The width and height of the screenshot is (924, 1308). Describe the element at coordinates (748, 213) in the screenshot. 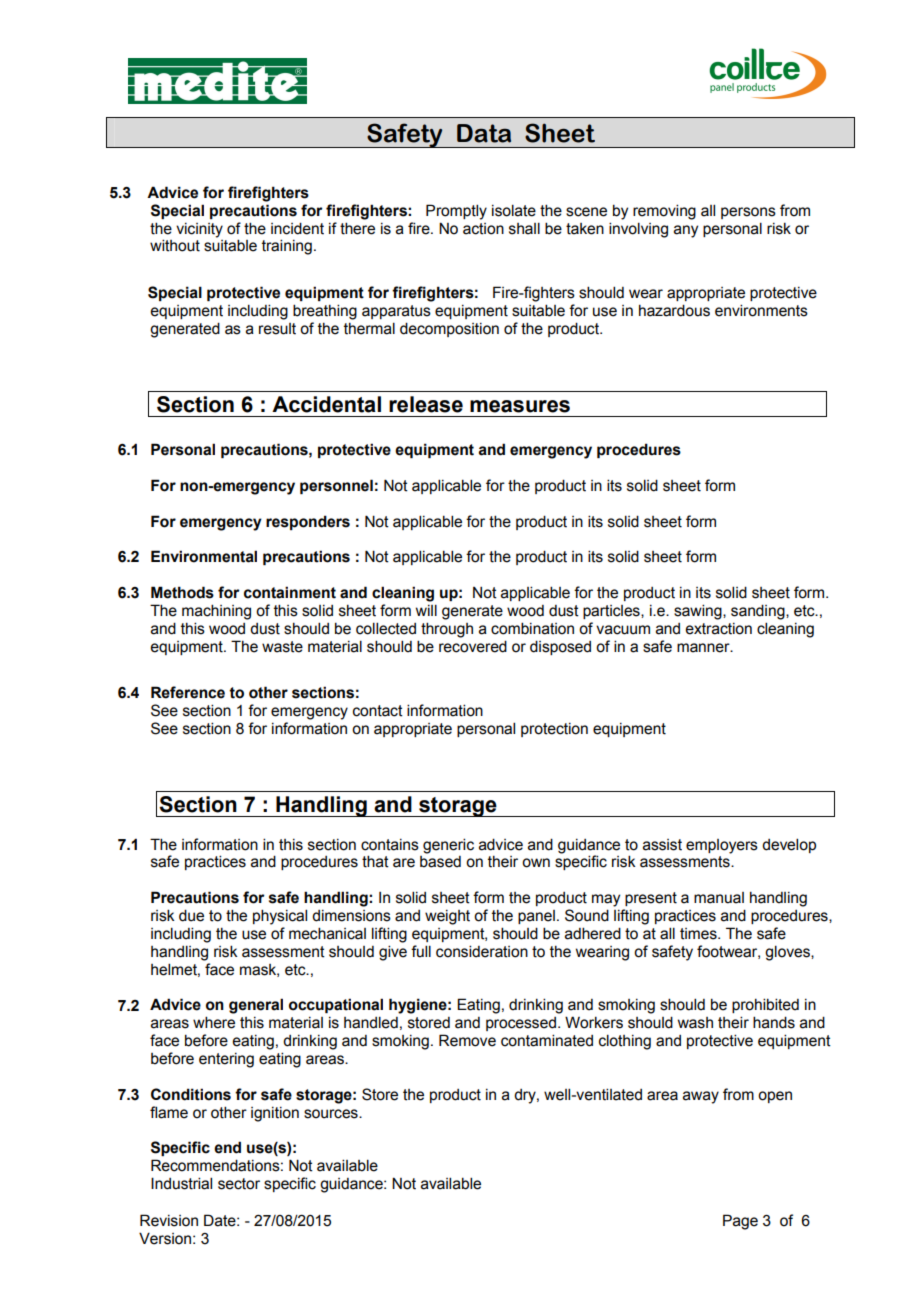

I see `persons` at that location.
